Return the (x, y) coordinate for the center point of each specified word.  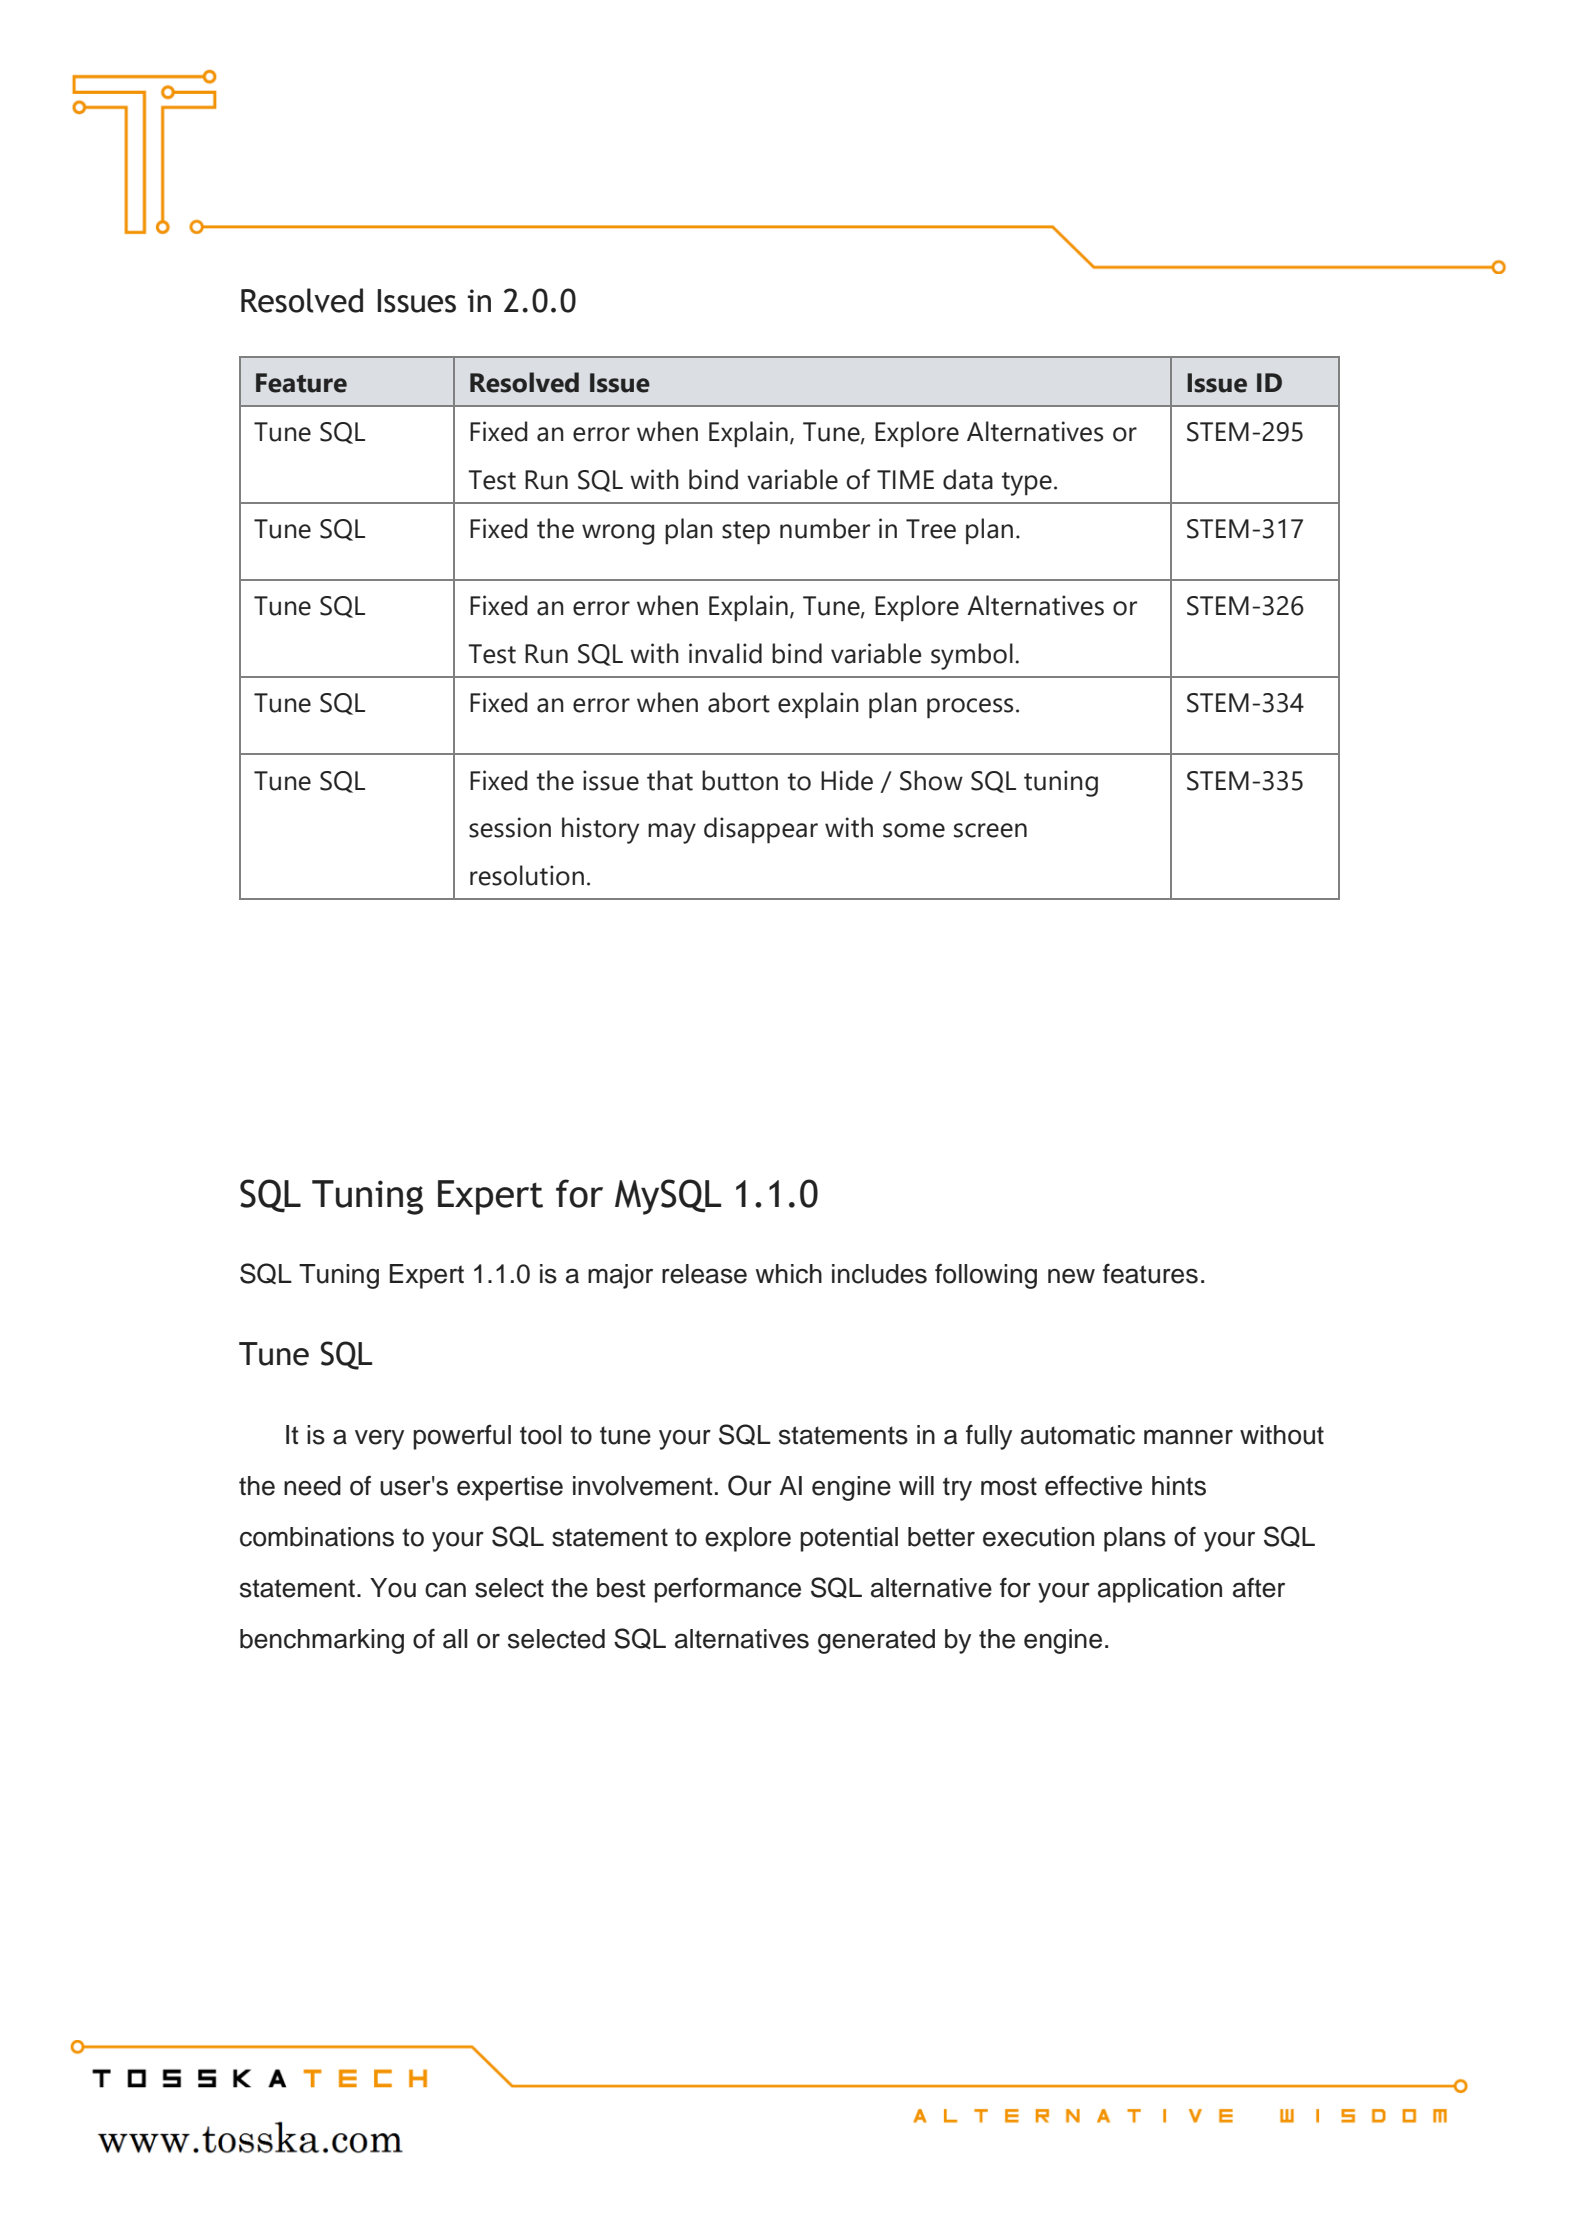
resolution (527, 875)
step (746, 533)
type (1026, 484)
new (1071, 1276)
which (788, 1274)
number (825, 528)
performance (727, 1590)
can (445, 1590)
